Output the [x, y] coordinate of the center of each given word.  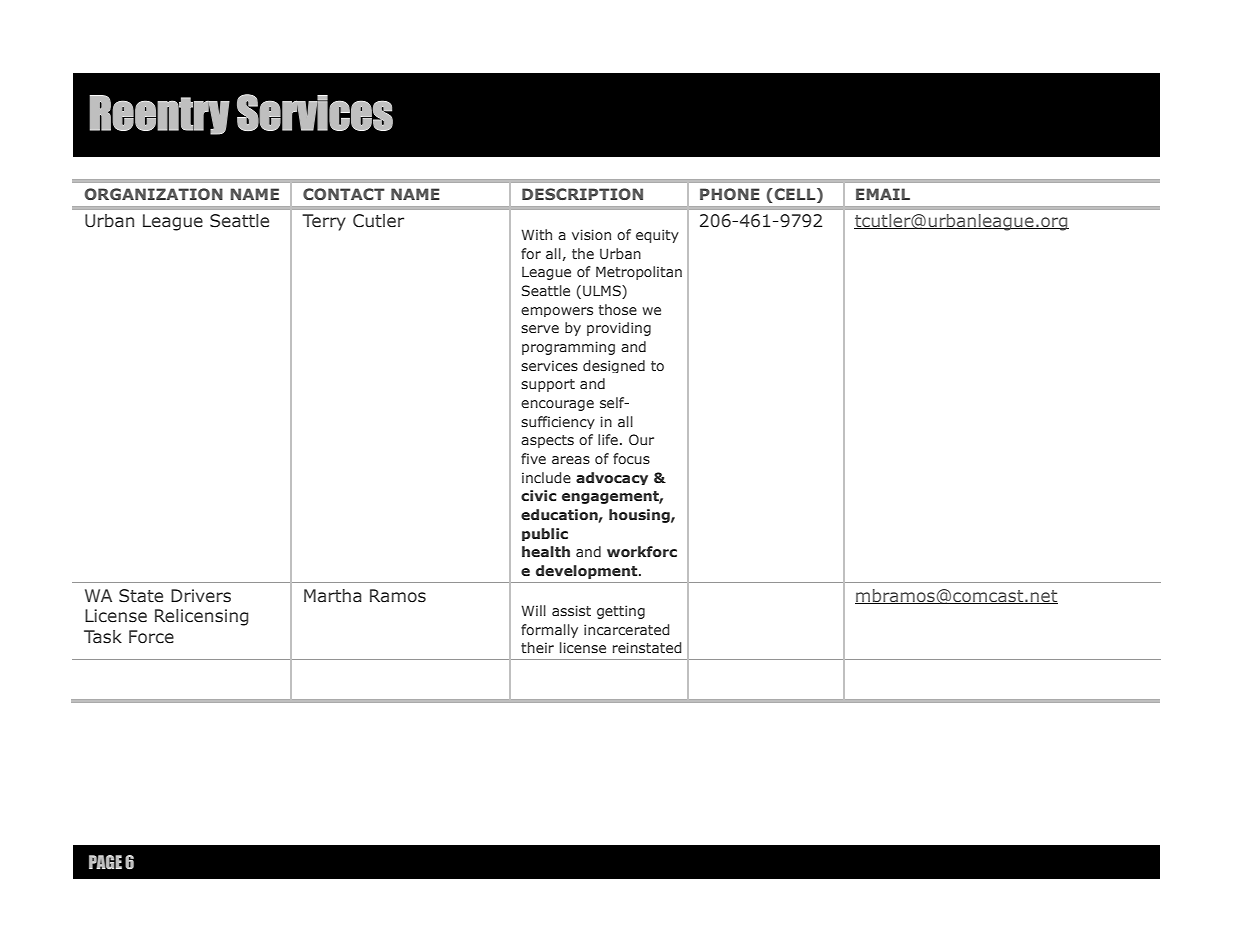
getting [621, 612]
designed [614, 366]
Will [533, 610]
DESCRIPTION [582, 194]
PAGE [105, 862]
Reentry [159, 115]
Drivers [201, 596]
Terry [324, 222]
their [537, 647]
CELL [795, 195]
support [548, 385]
